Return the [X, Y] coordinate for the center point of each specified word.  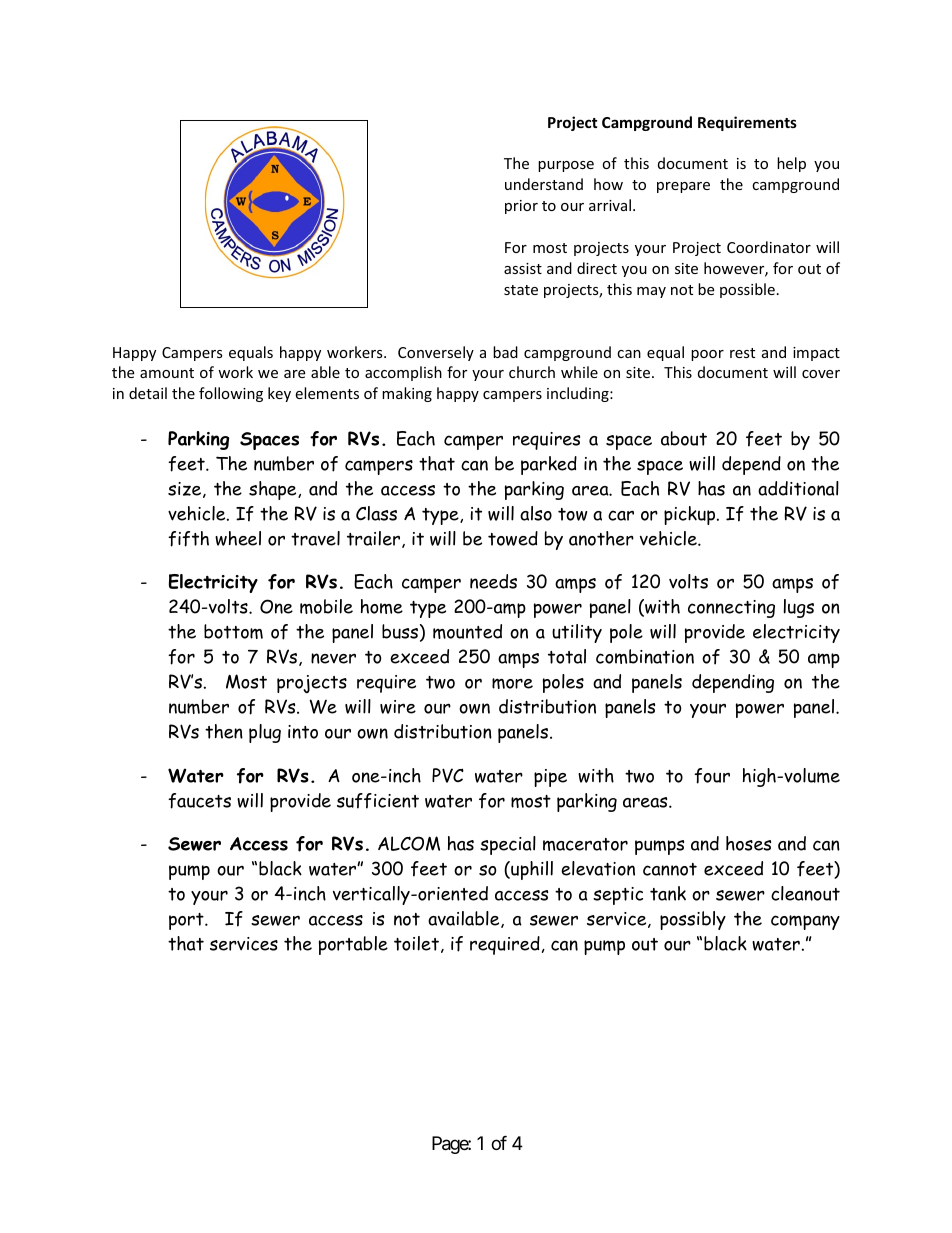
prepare [683, 187]
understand [544, 184]
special [508, 845]
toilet [416, 943]
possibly [693, 920]
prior [521, 207]
